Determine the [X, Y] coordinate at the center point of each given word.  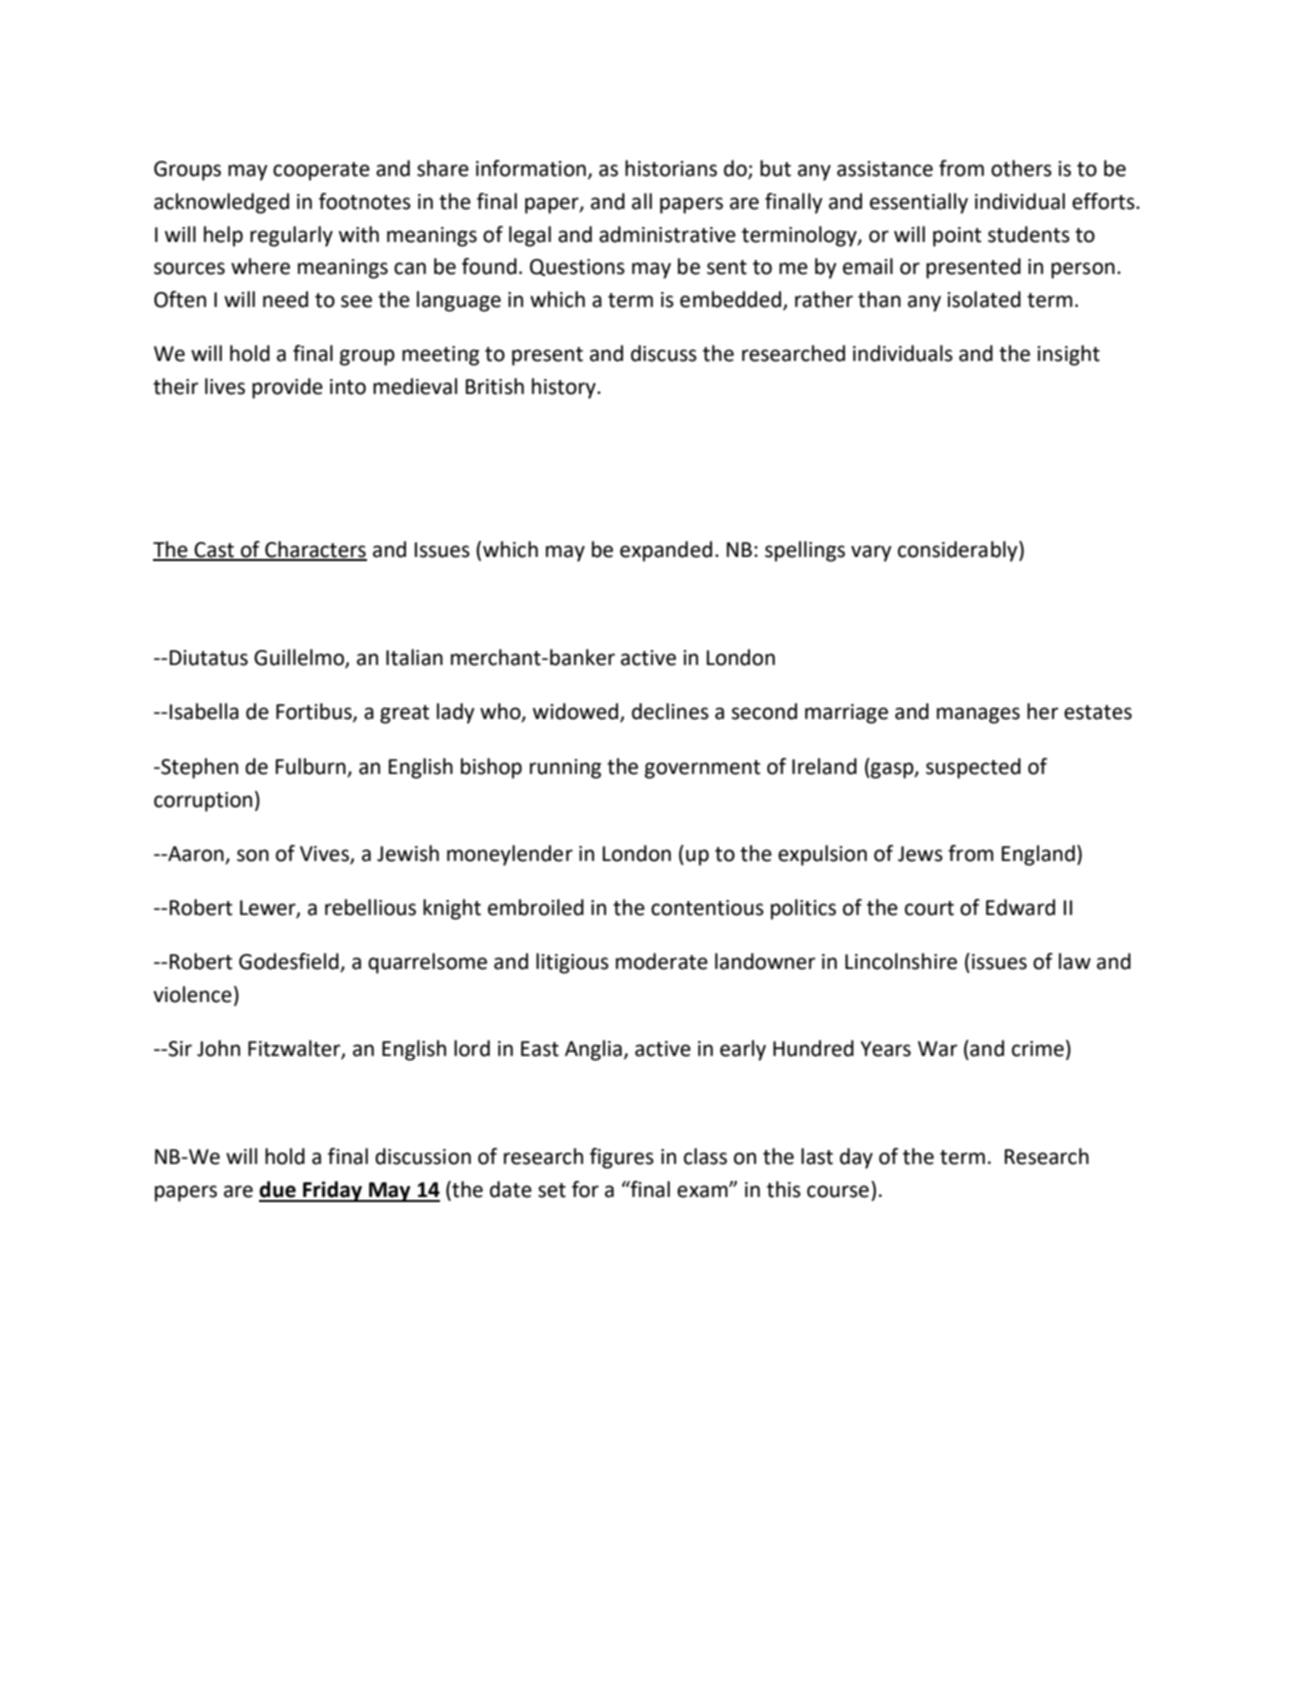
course [838, 1191]
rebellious [370, 907]
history [565, 388]
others [1021, 168]
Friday [333, 1191]
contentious [707, 908]
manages [978, 715]
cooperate [321, 171]
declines [670, 711]
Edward [1020, 907]
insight [1068, 355]
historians [671, 168]
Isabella [204, 711]
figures [622, 1158]
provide [287, 388]
